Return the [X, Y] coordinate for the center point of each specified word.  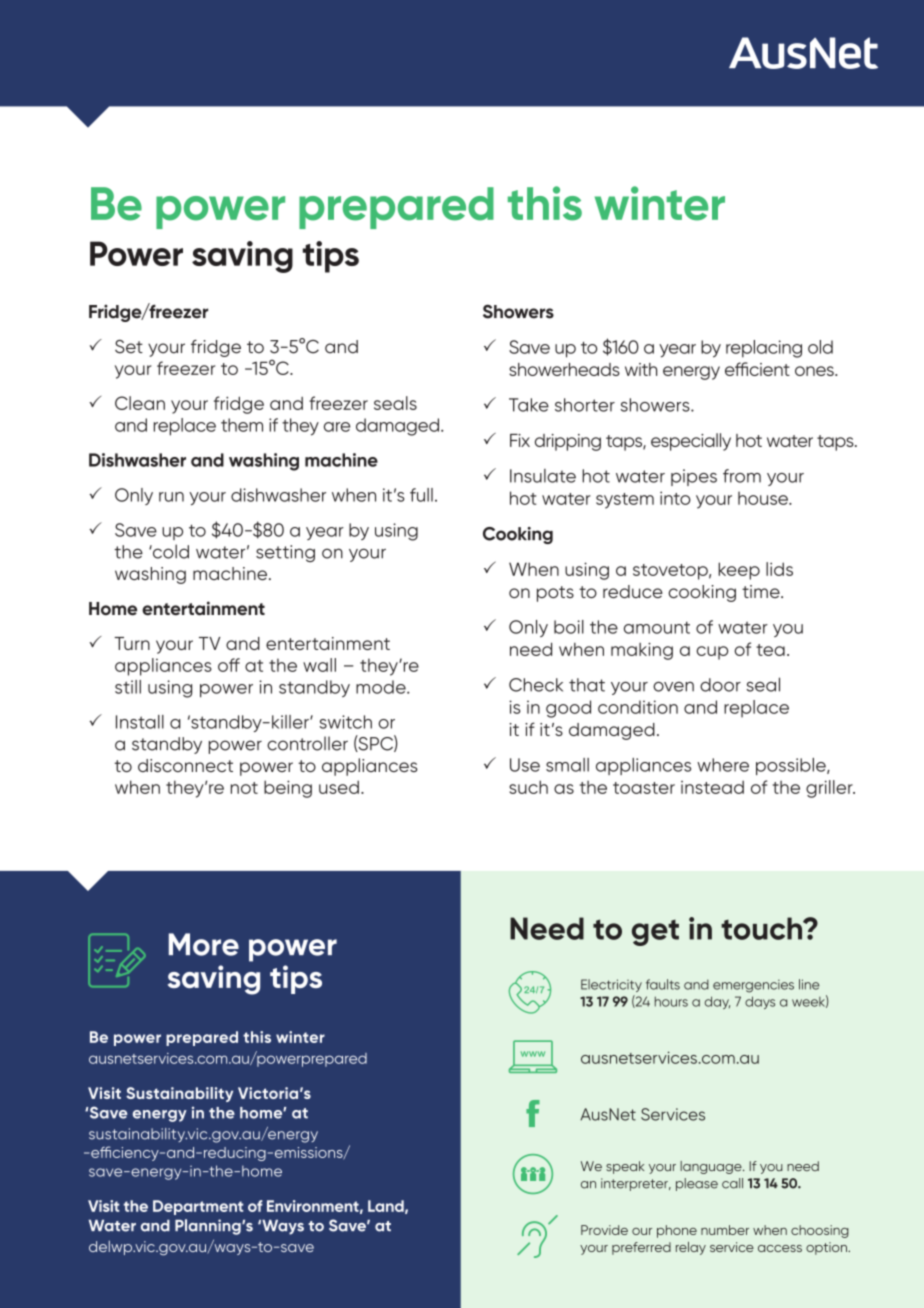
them [242, 425]
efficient [757, 369]
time [762, 591]
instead [712, 787]
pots [555, 594]
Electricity [611, 985]
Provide [604, 1230]
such [528, 787]
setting [285, 553]
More [204, 944]
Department [198, 1207]
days [760, 1002]
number [725, 1230]
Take [529, 405]
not [244, 788]
